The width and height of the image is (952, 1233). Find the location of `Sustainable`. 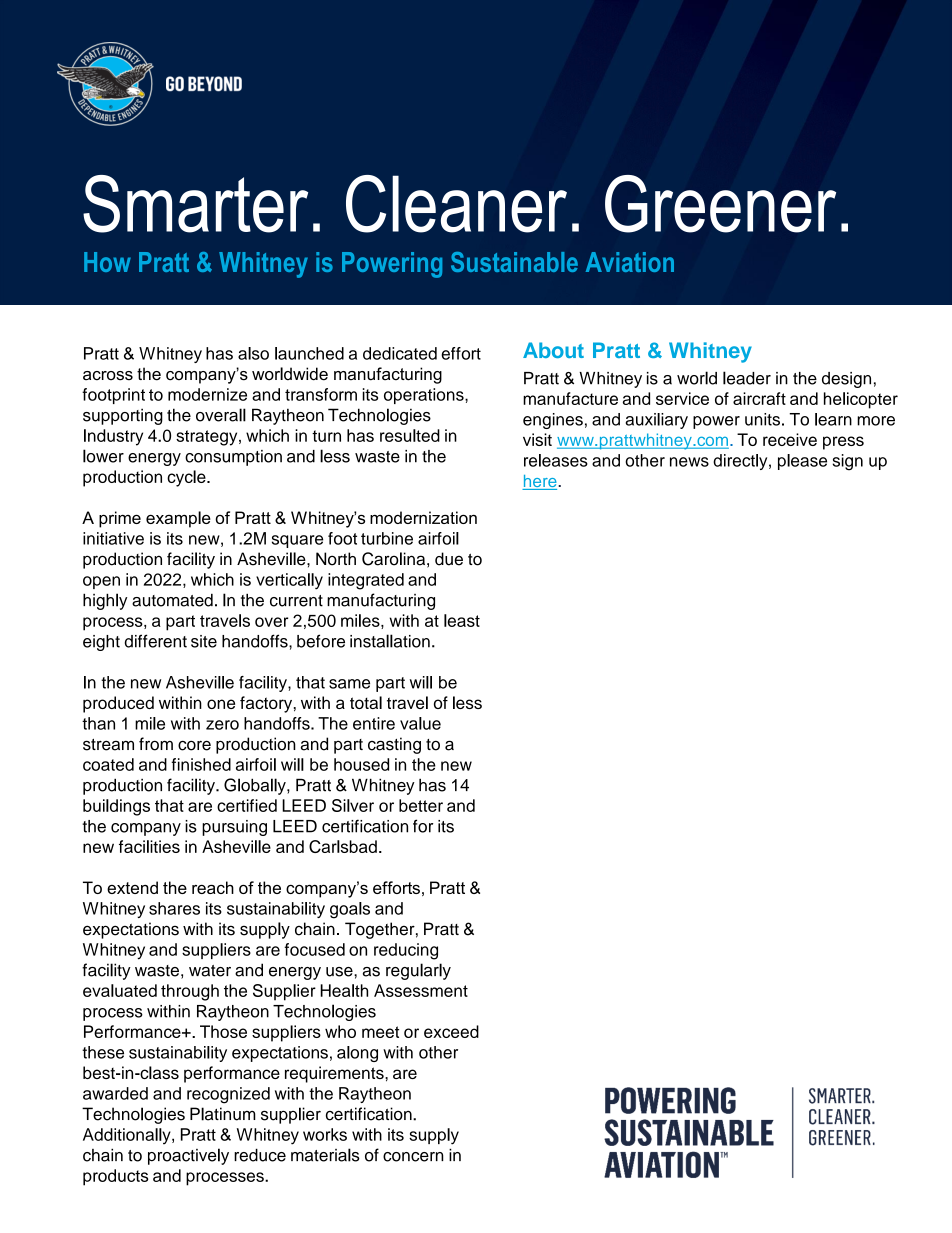

Sustainable is located at coordinates (514, 262).
